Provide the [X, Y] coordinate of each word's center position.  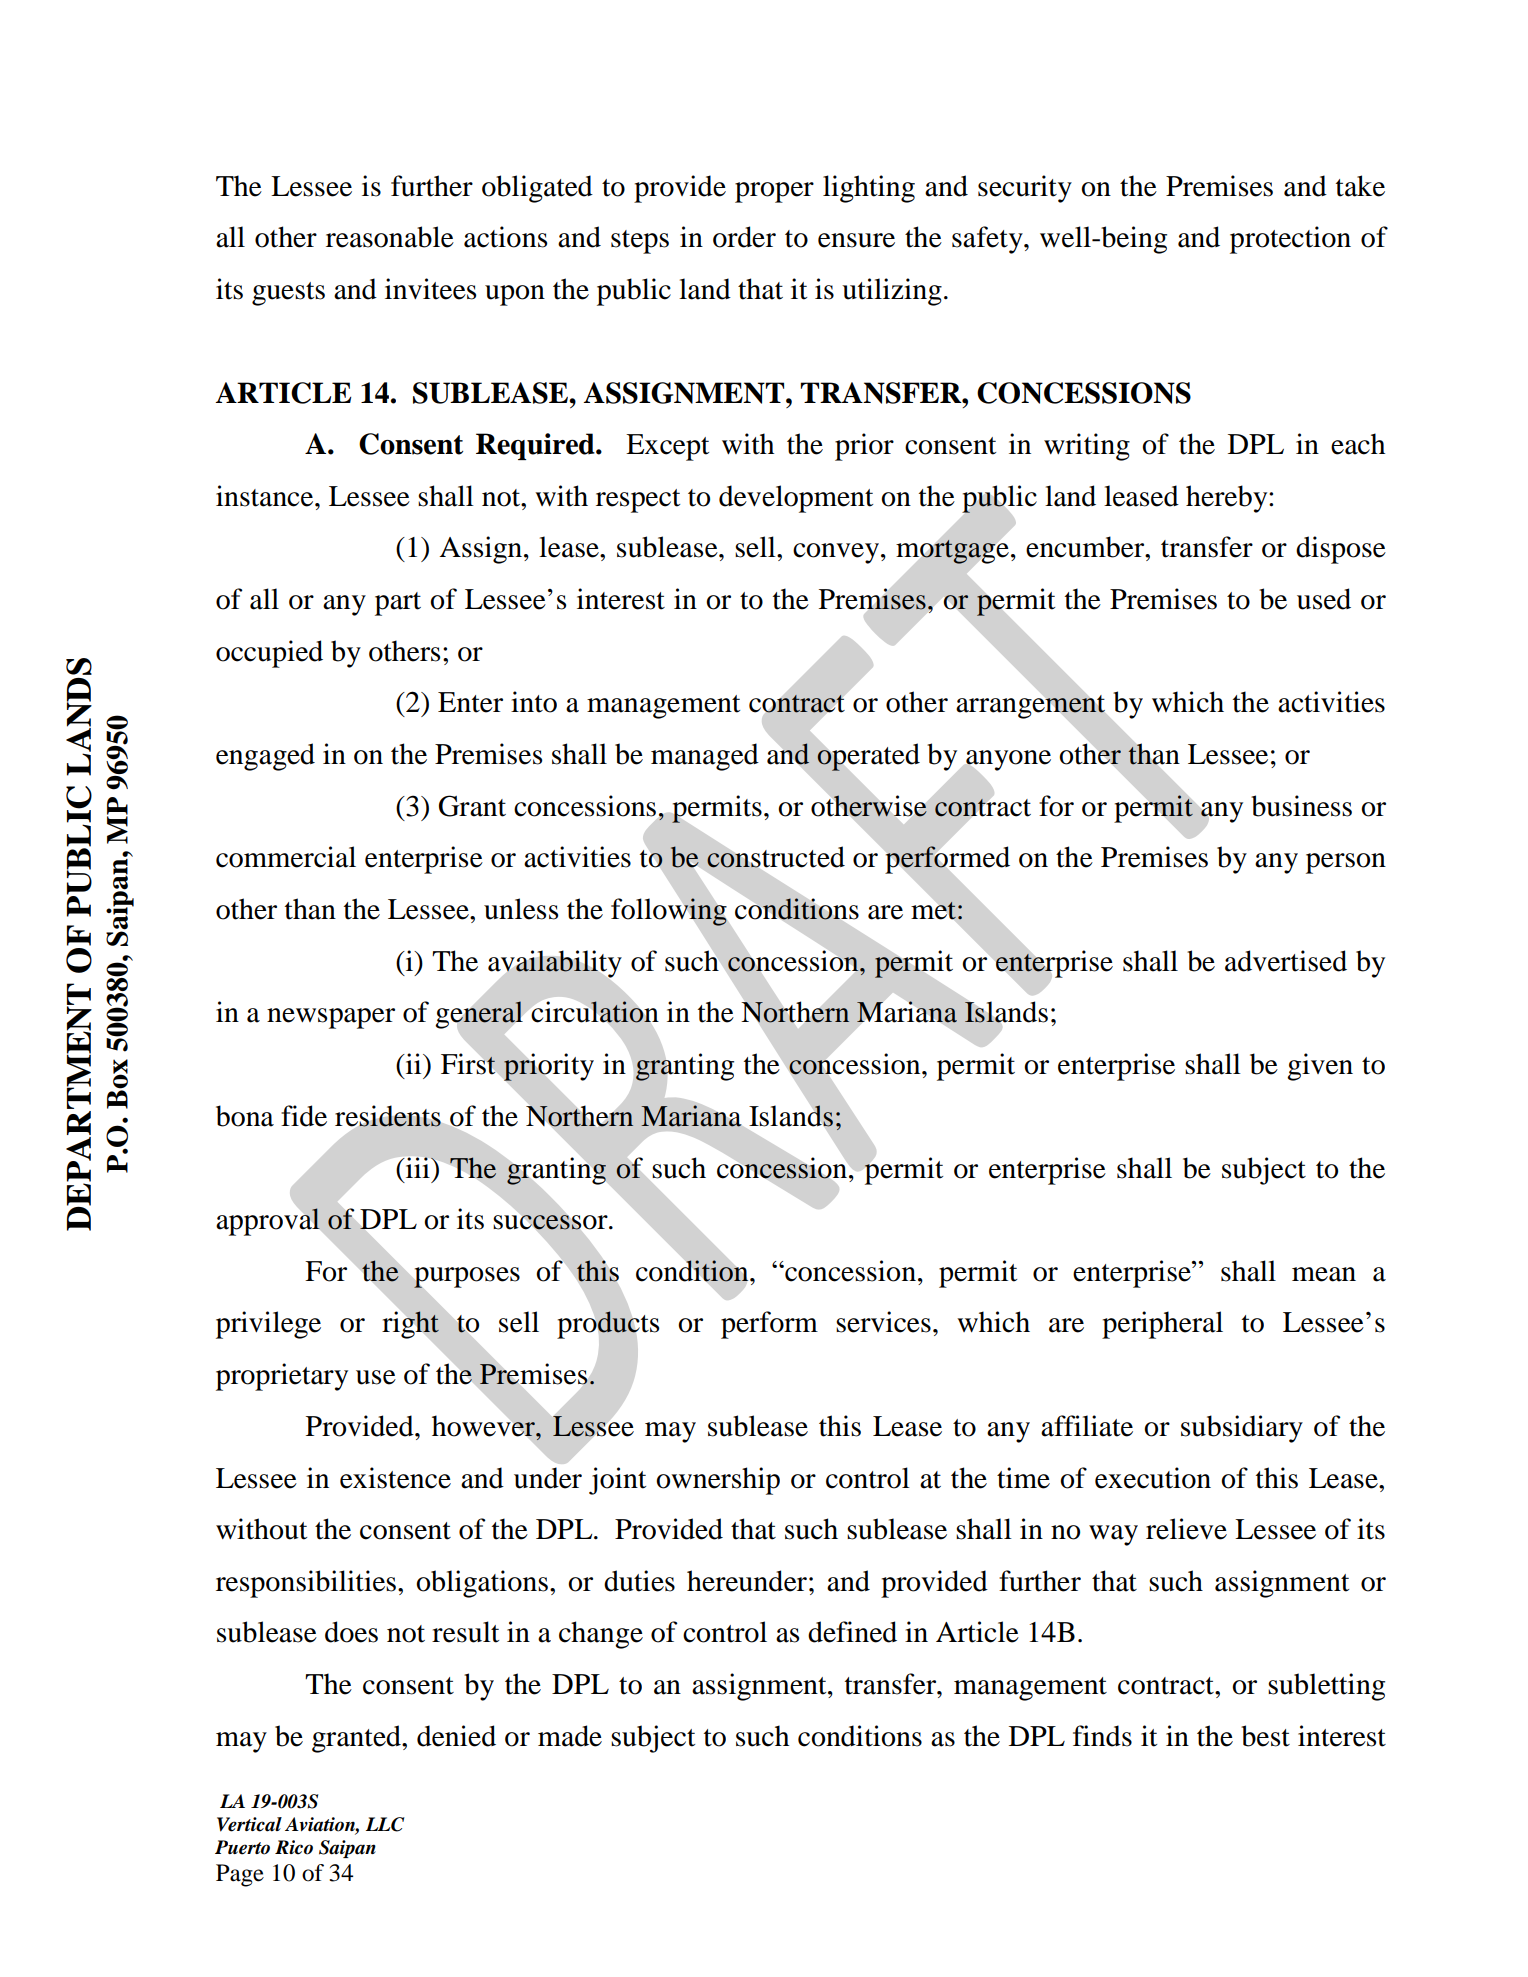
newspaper [331, 1018]
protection [1290, 240]
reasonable [390, 237]
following [669, 912]
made [570, 1736]
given [1320, 1067]
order [744, 237]
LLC [385, 1824]
